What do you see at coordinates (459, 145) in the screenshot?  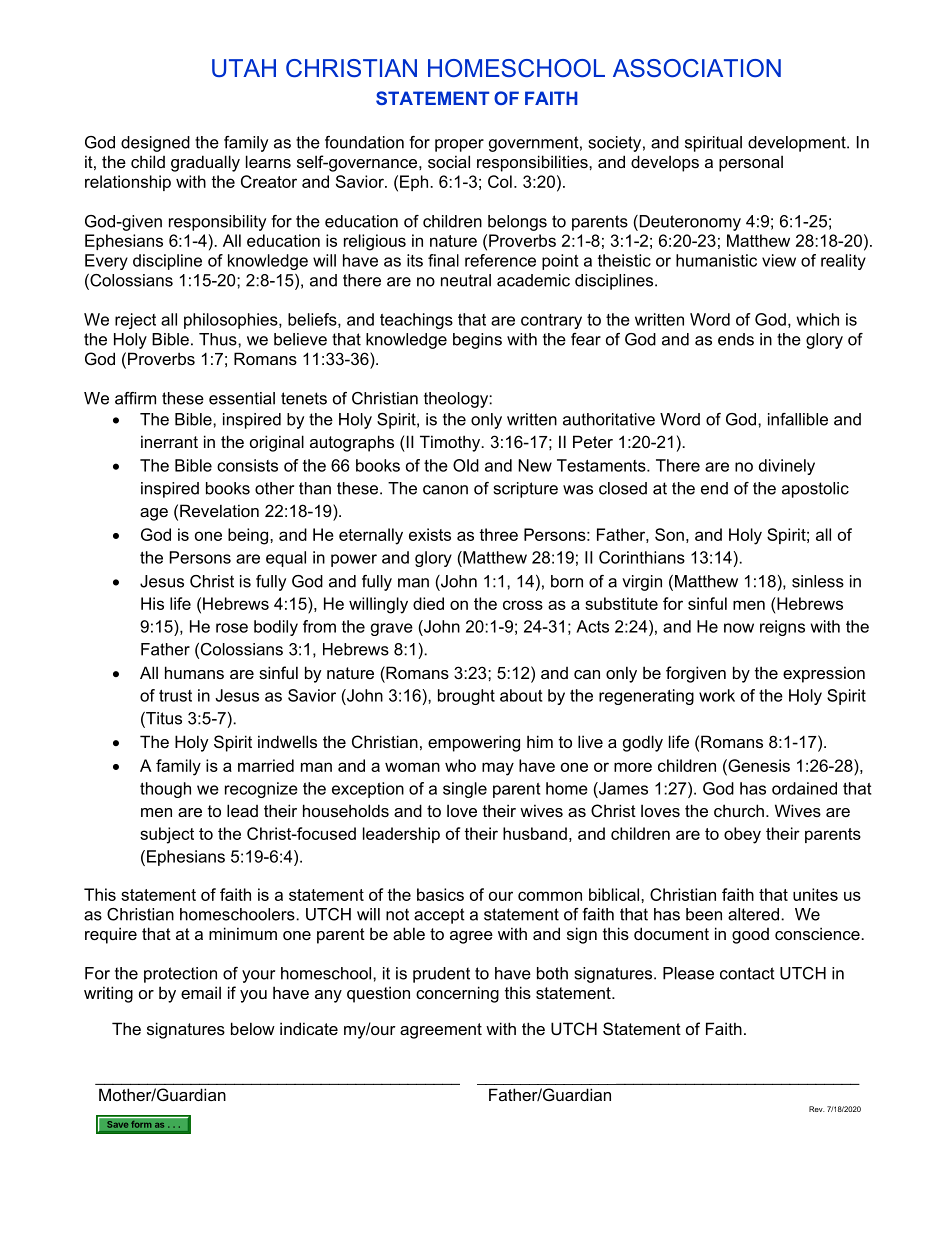 I see `proper` at bounding box center [459, 145].
